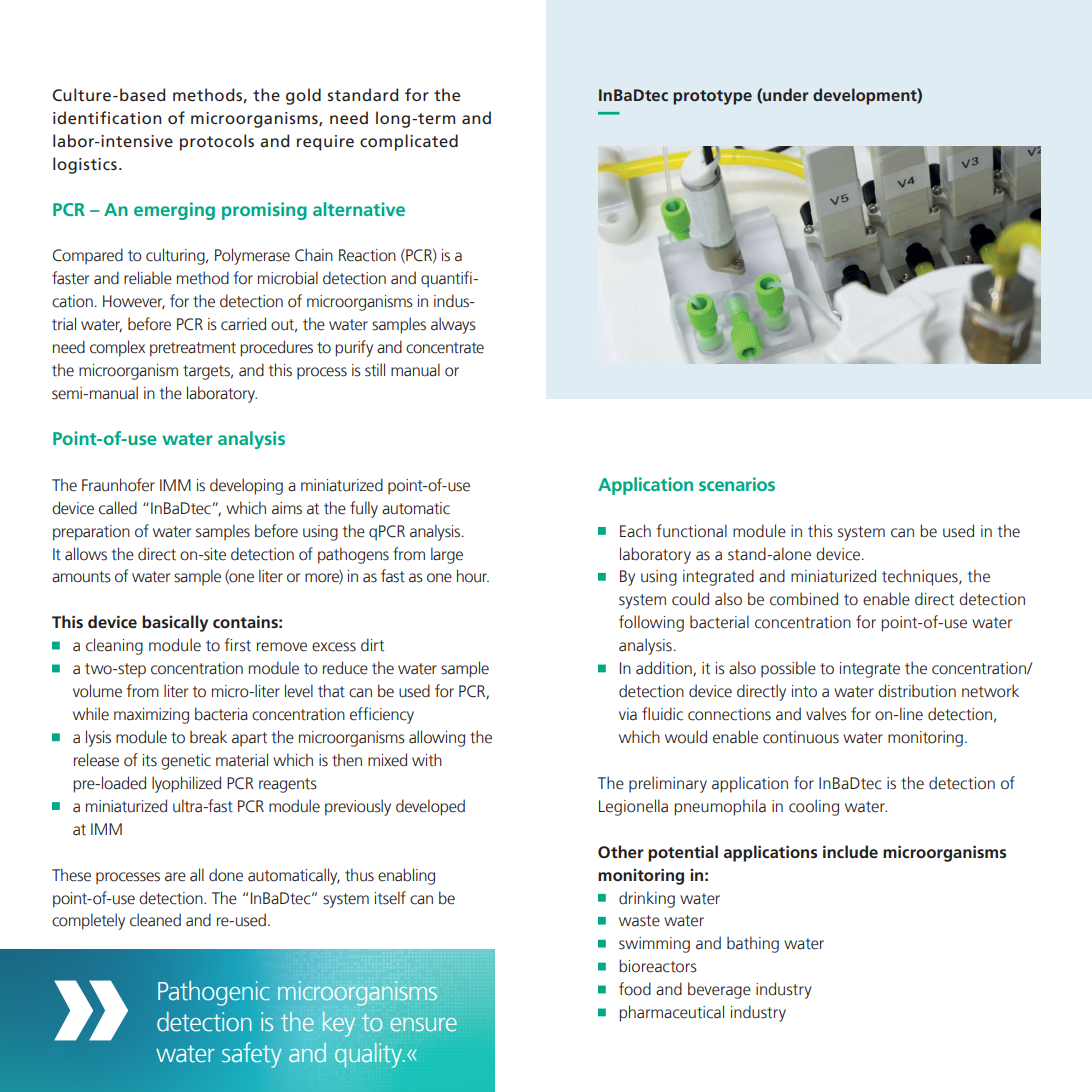  Describe the element at coordinates (921, 577) in the screenshot. I see `techniques` at that location.
